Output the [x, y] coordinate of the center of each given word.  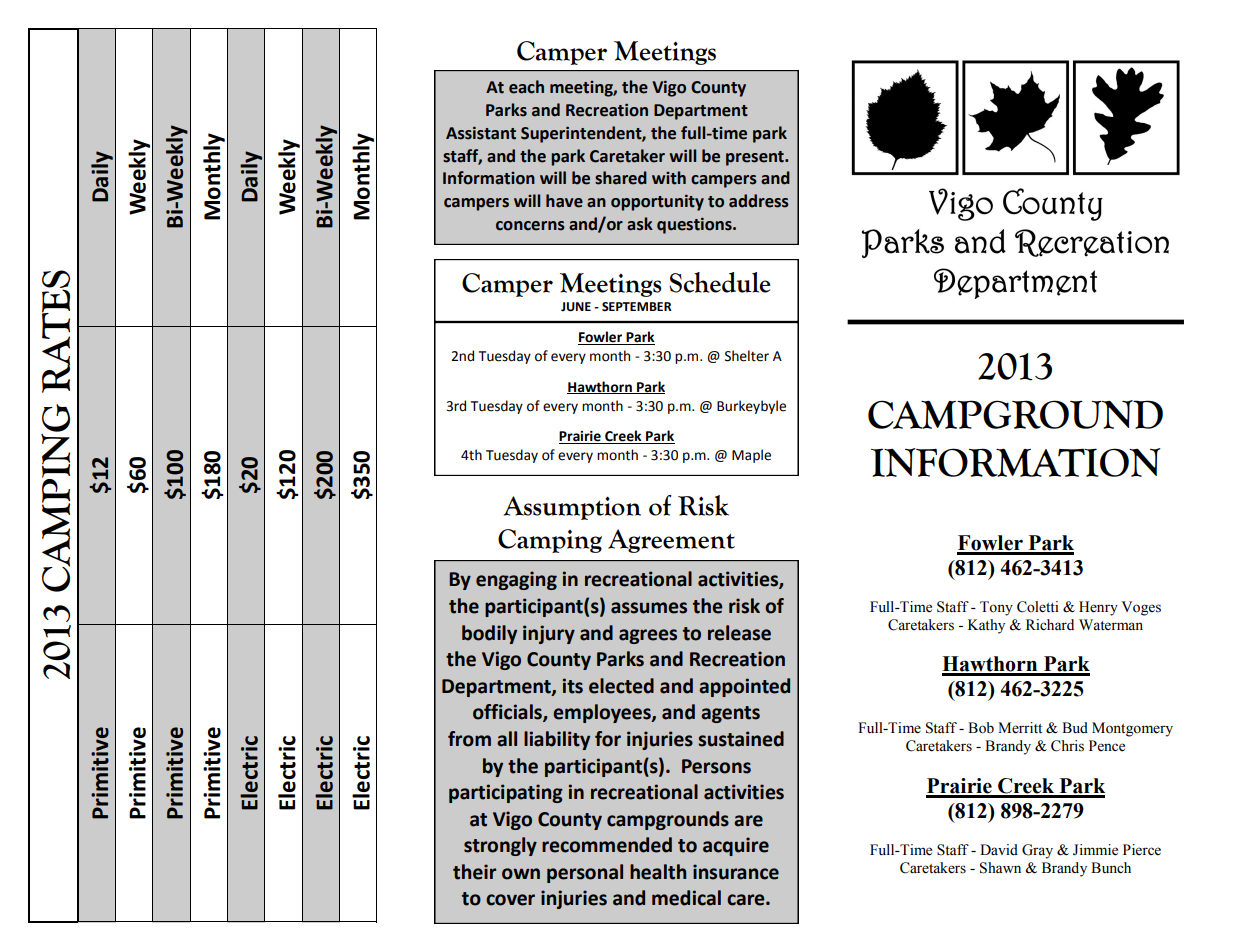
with [669, 178]
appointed [744, 687]
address [759, 201]
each [526, 87]
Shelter [747, 356]
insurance [736, 872]
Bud [1075, 727]
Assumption [572, 508]
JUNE [576, 307]
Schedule [720, 282]
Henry [1098, 608]
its [573, 686]
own [521, 874]
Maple [751, 456]
